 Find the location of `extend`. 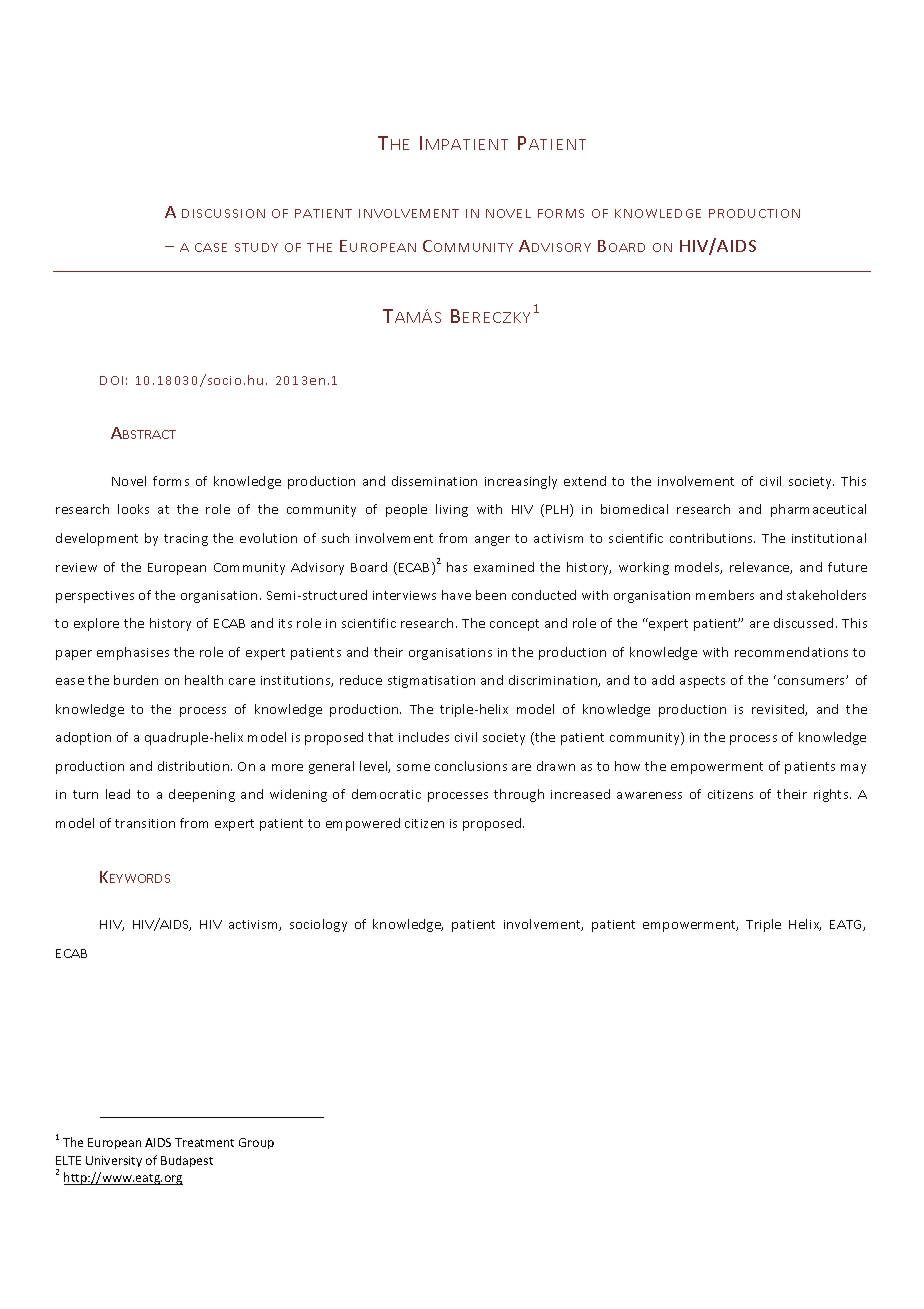

extend is located at coordinates (585, 481).
